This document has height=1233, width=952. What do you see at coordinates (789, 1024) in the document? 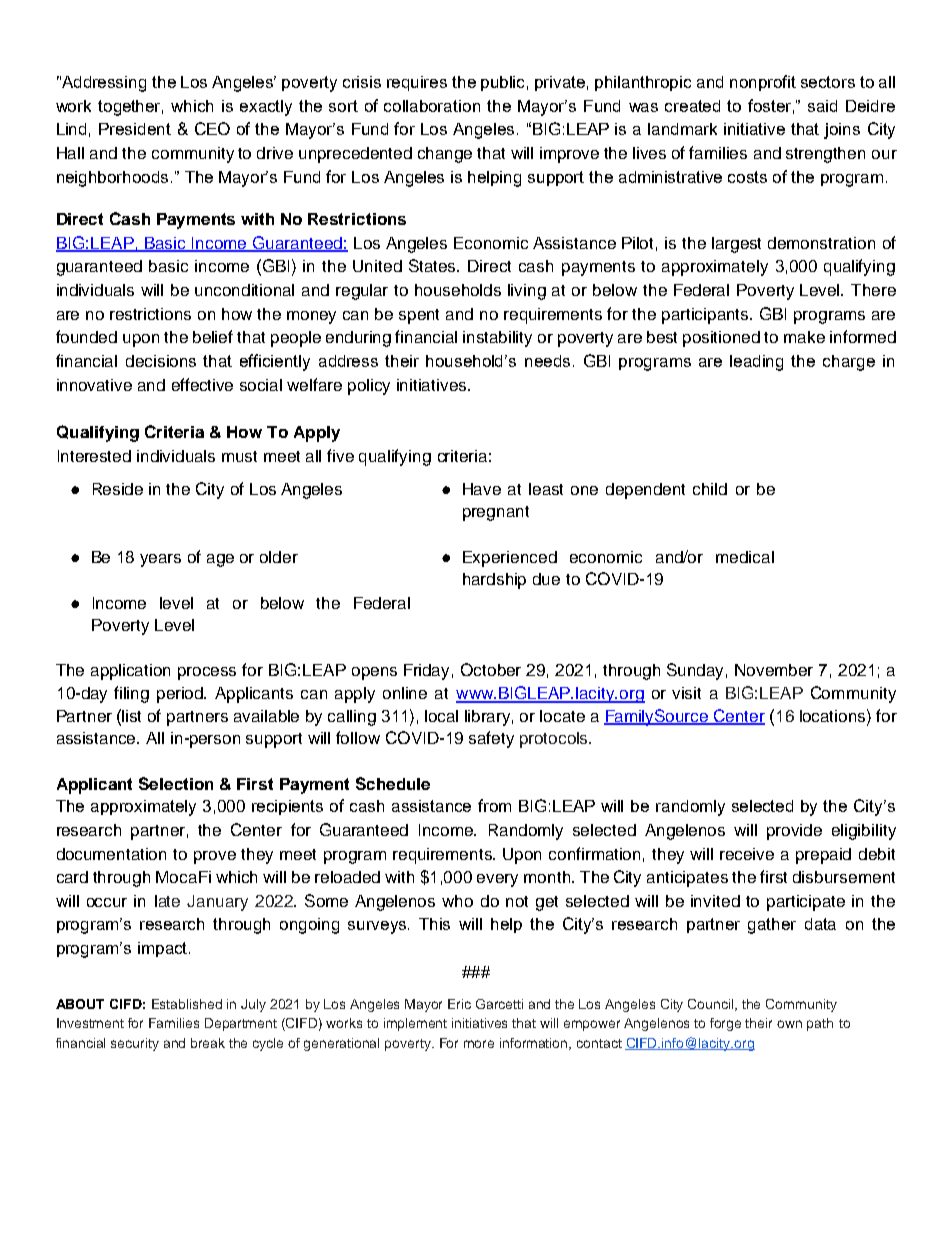
I see `own` at bounding box center [789, 1024].
